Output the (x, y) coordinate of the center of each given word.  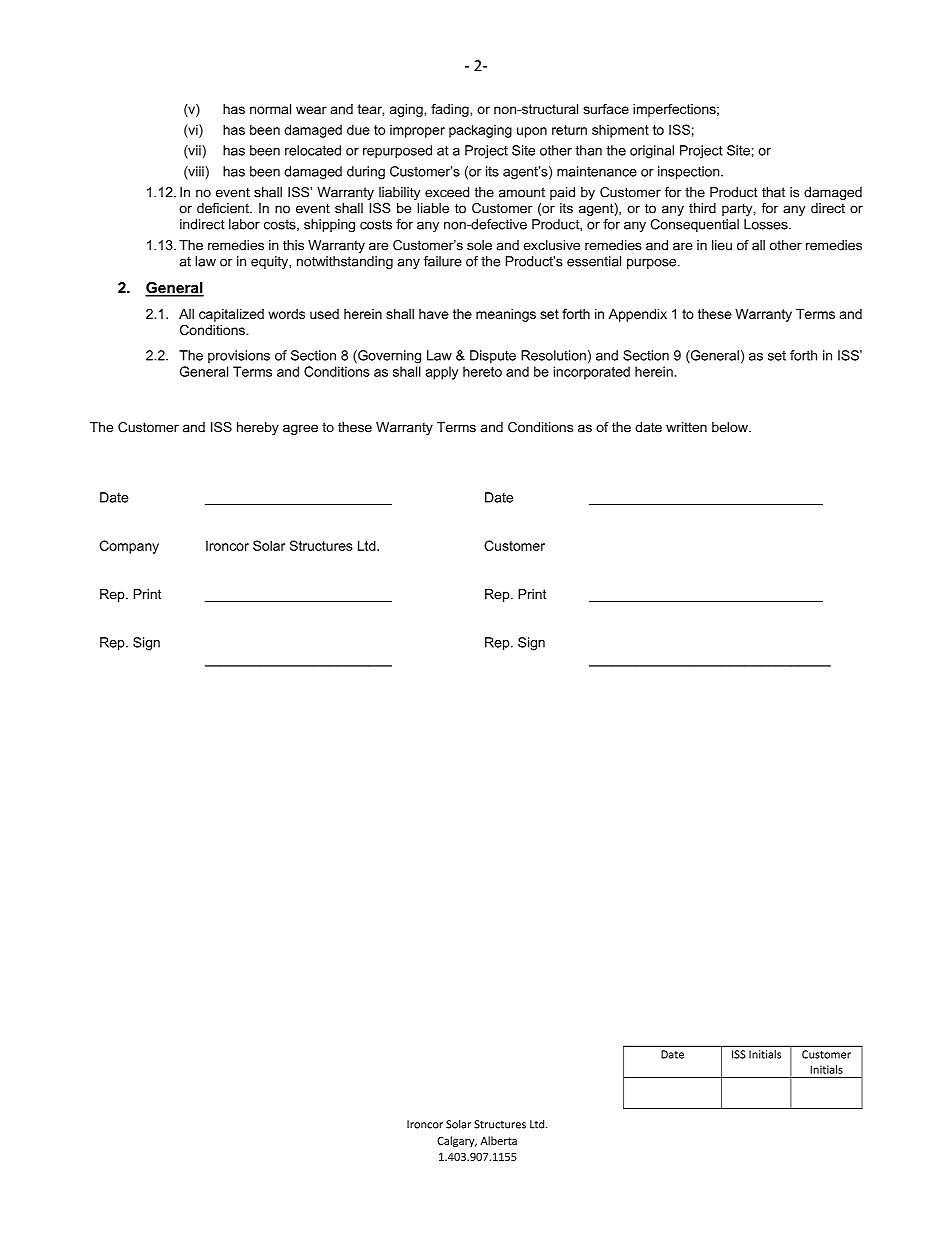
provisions (239, 356)
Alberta (499, 1140)
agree (300, 429)
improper (417, 131)
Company (129, 547)
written (686, 427)
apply (441, 373)
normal (270, 109)
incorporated (591, 373)
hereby (258, 428)
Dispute (493, 356)
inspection (690, 172)
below (731, 427)
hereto (482, 371)
